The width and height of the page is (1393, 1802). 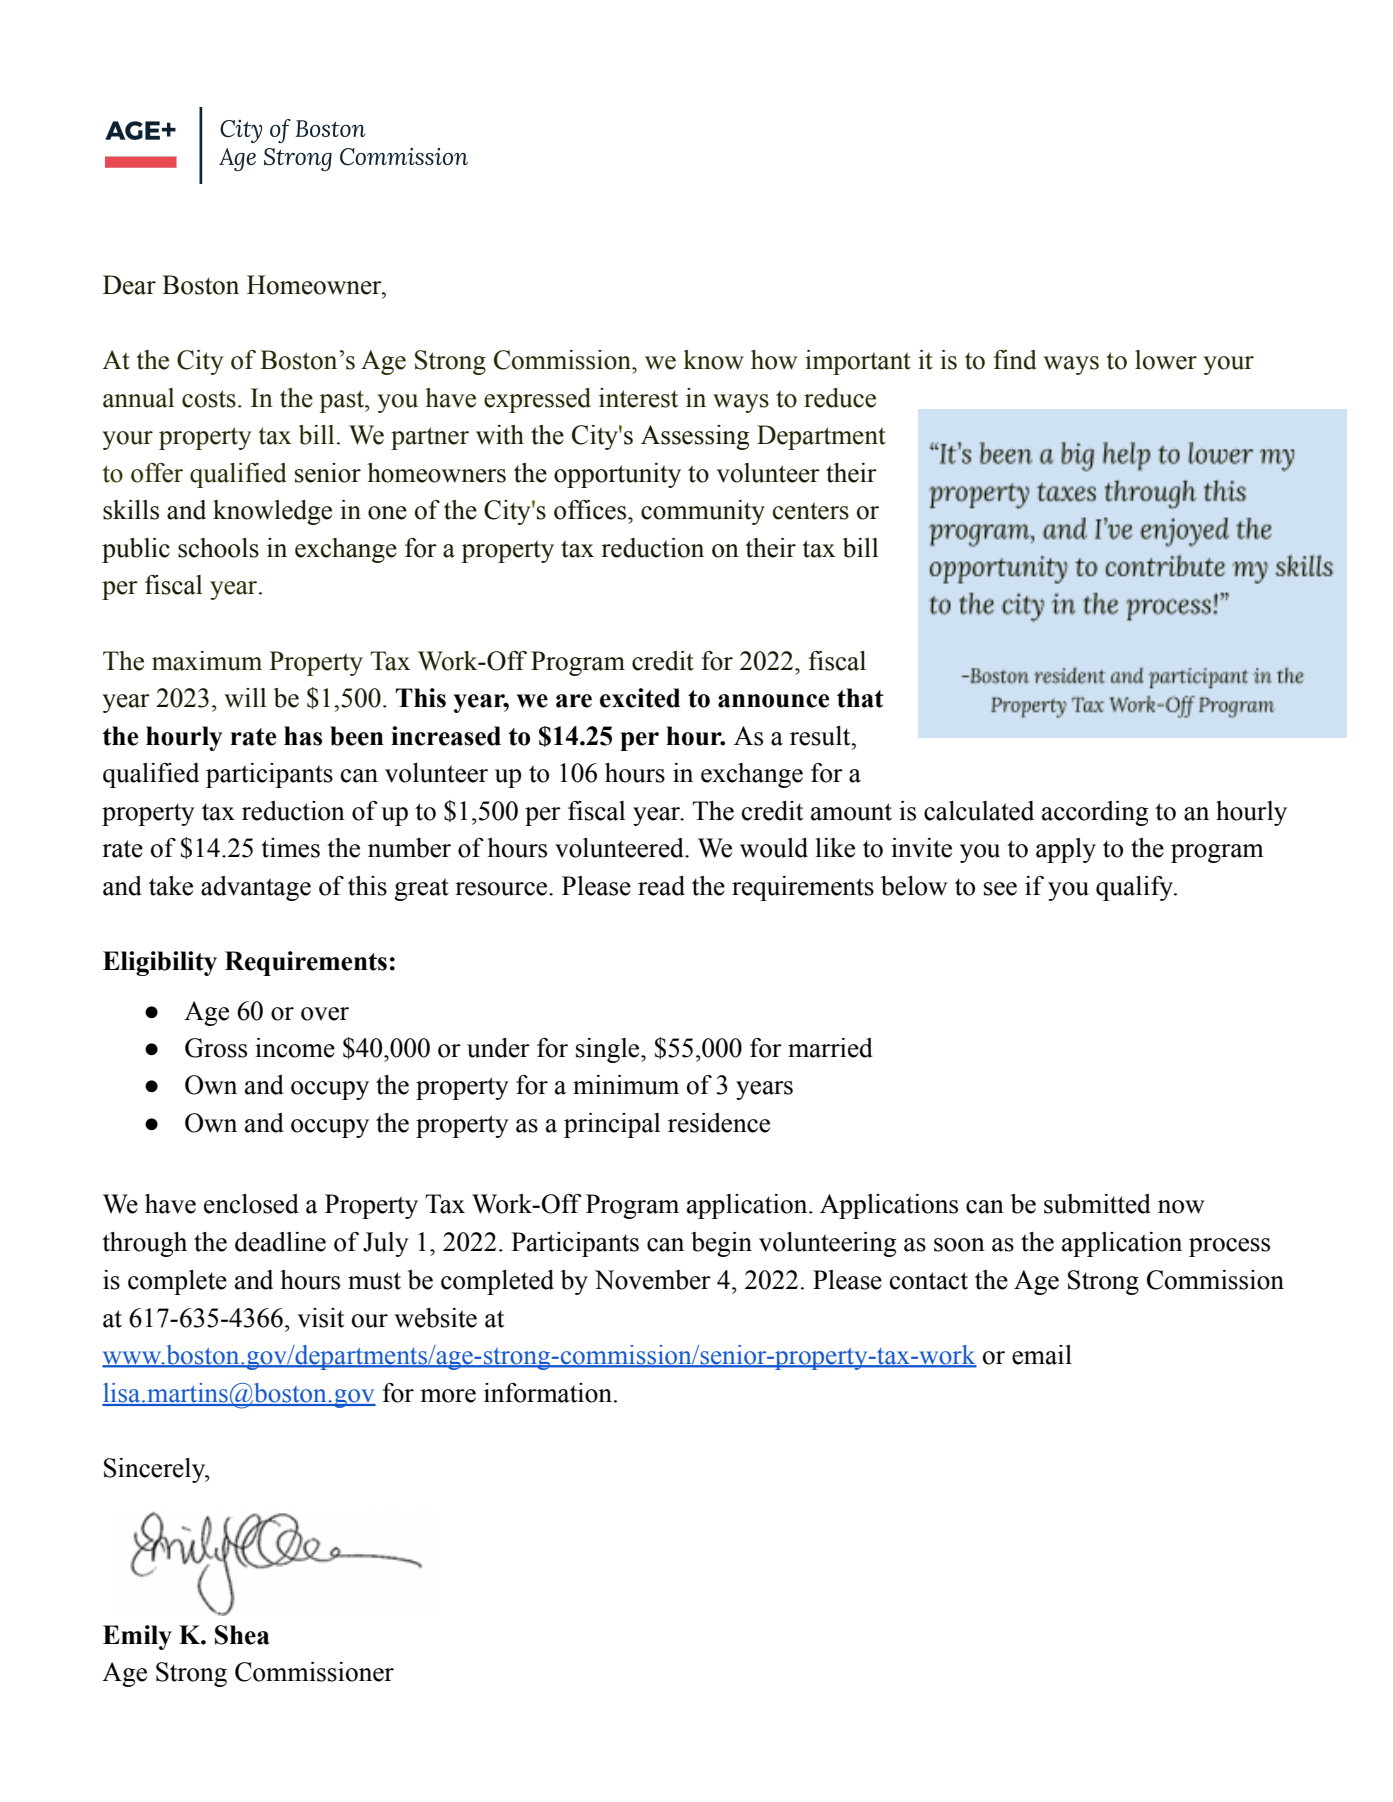 What do you see at coordinates (209, 399) in the page?
I see `costs` at bounding box center [209, 399].
